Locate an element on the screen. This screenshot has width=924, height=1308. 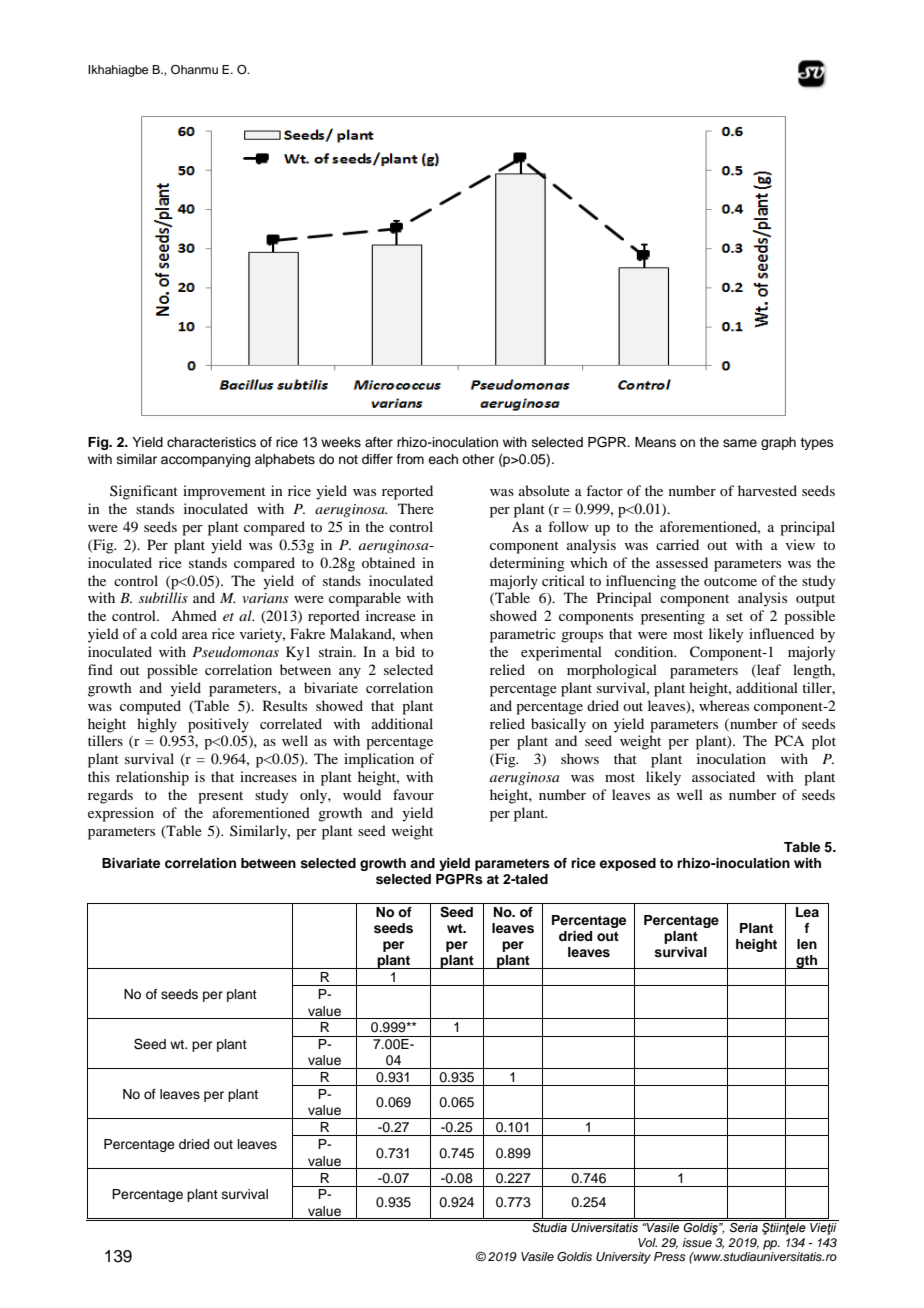
regards is located at coordinates (110, 796).
